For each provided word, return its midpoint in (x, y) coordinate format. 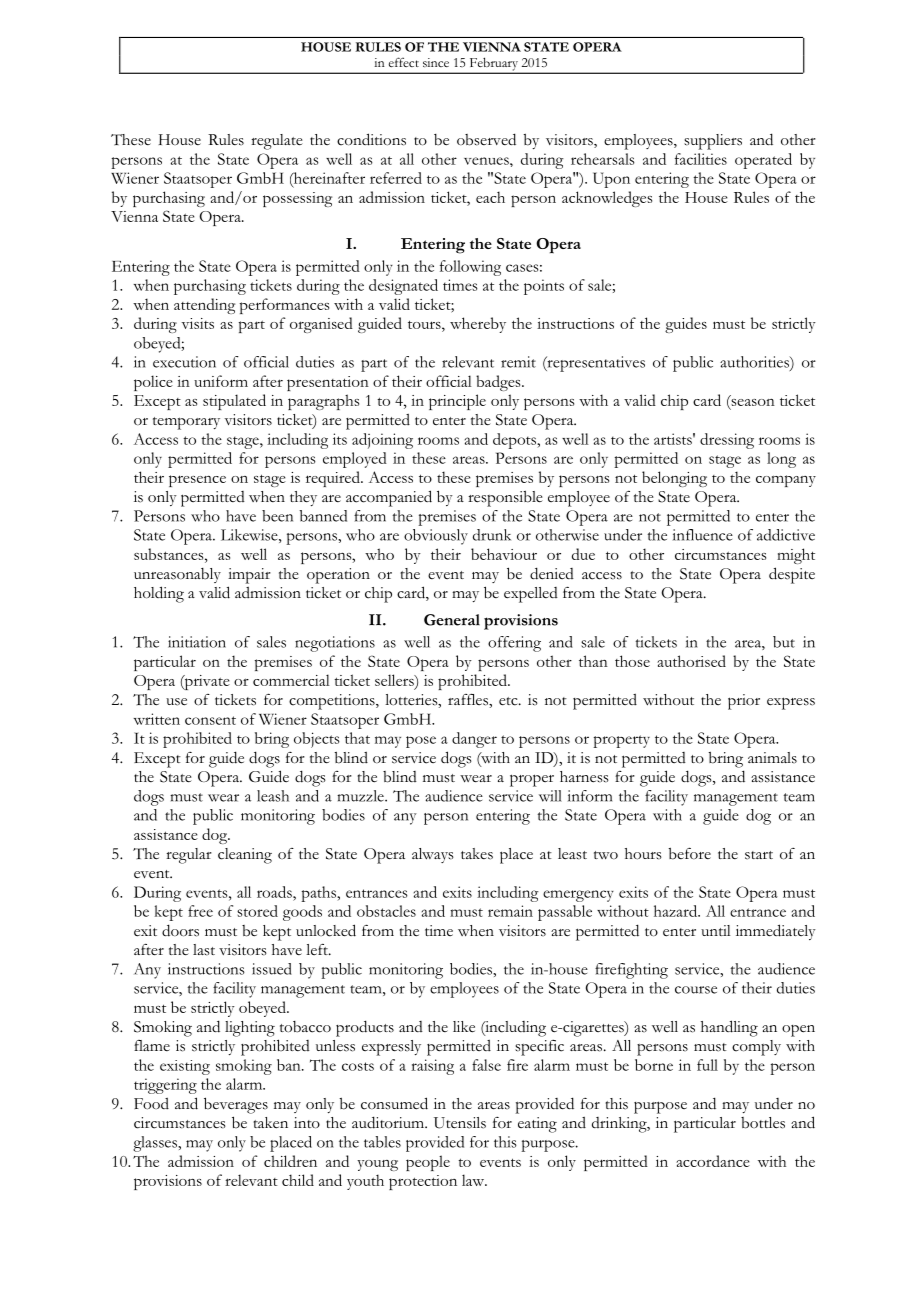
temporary (186, 423)
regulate (277, 142)
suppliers (713, 142)
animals (772, 758)
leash (273, 796)
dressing (727, 441)
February (493, 65)
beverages (236, 1105)
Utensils (460, 1123)
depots (516, 441)
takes (477, 854)
